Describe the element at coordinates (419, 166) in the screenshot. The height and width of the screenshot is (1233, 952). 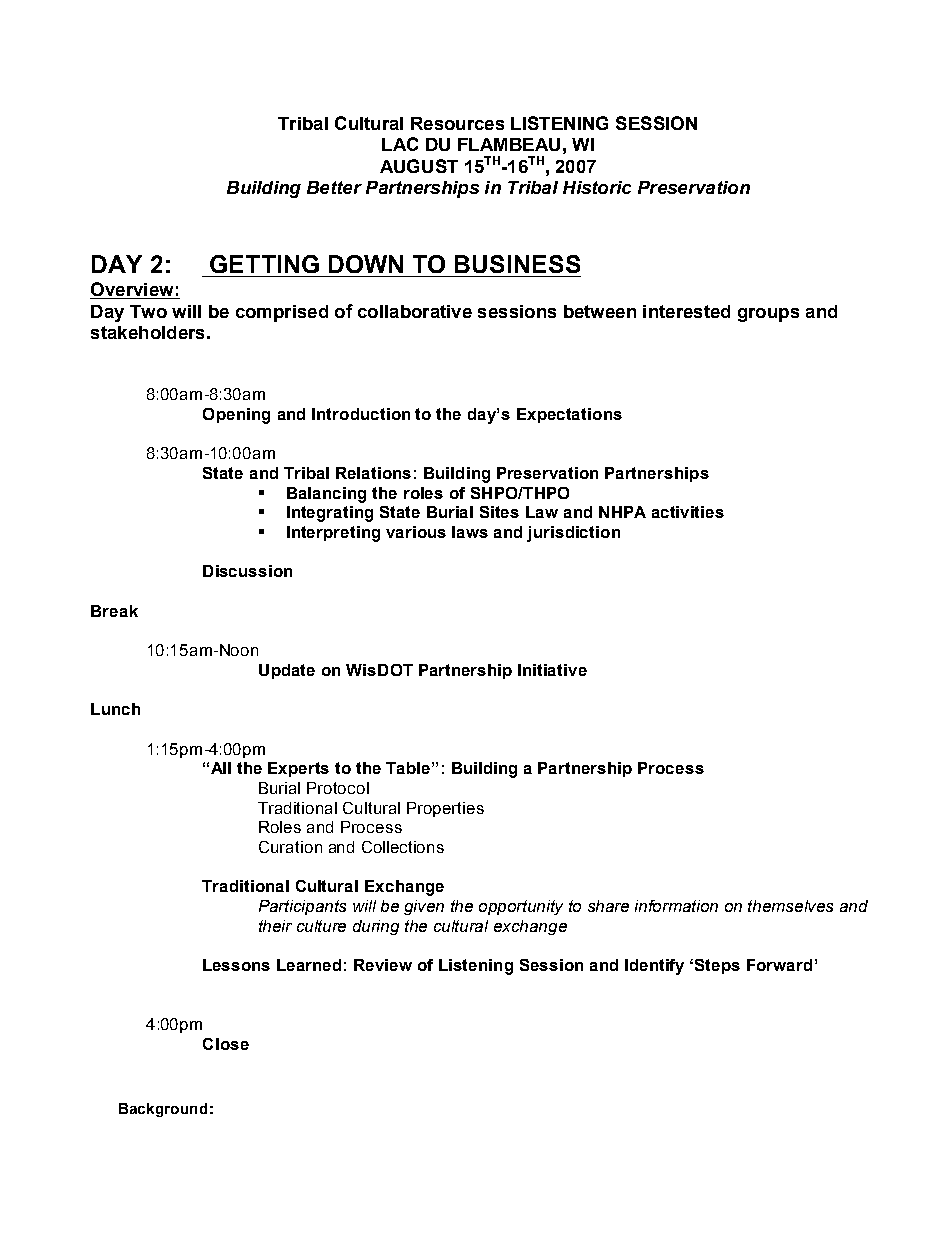
I see `AUGUST` at that location.
